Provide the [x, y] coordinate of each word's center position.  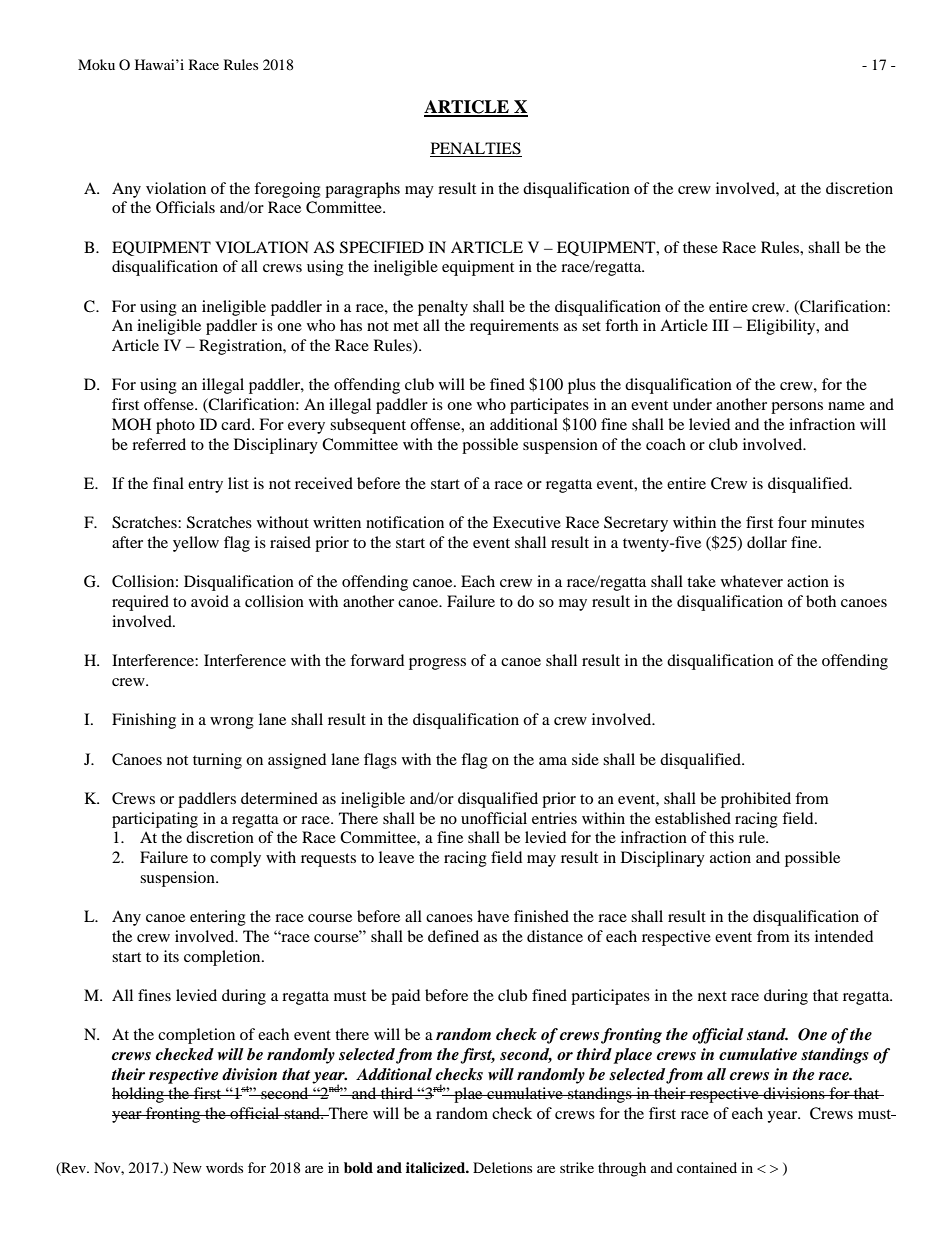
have [493, 916]
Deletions [502, 1167]
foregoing [287, 190]
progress [437, 664]
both [821, 601]
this [721, 837]
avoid [210, 601]
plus [582, 386]
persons [797, 408]
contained [707, 1167]
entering [218, 918]
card [237, 424]
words [224, 1167]
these [700, 247]
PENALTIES [476, 149]
